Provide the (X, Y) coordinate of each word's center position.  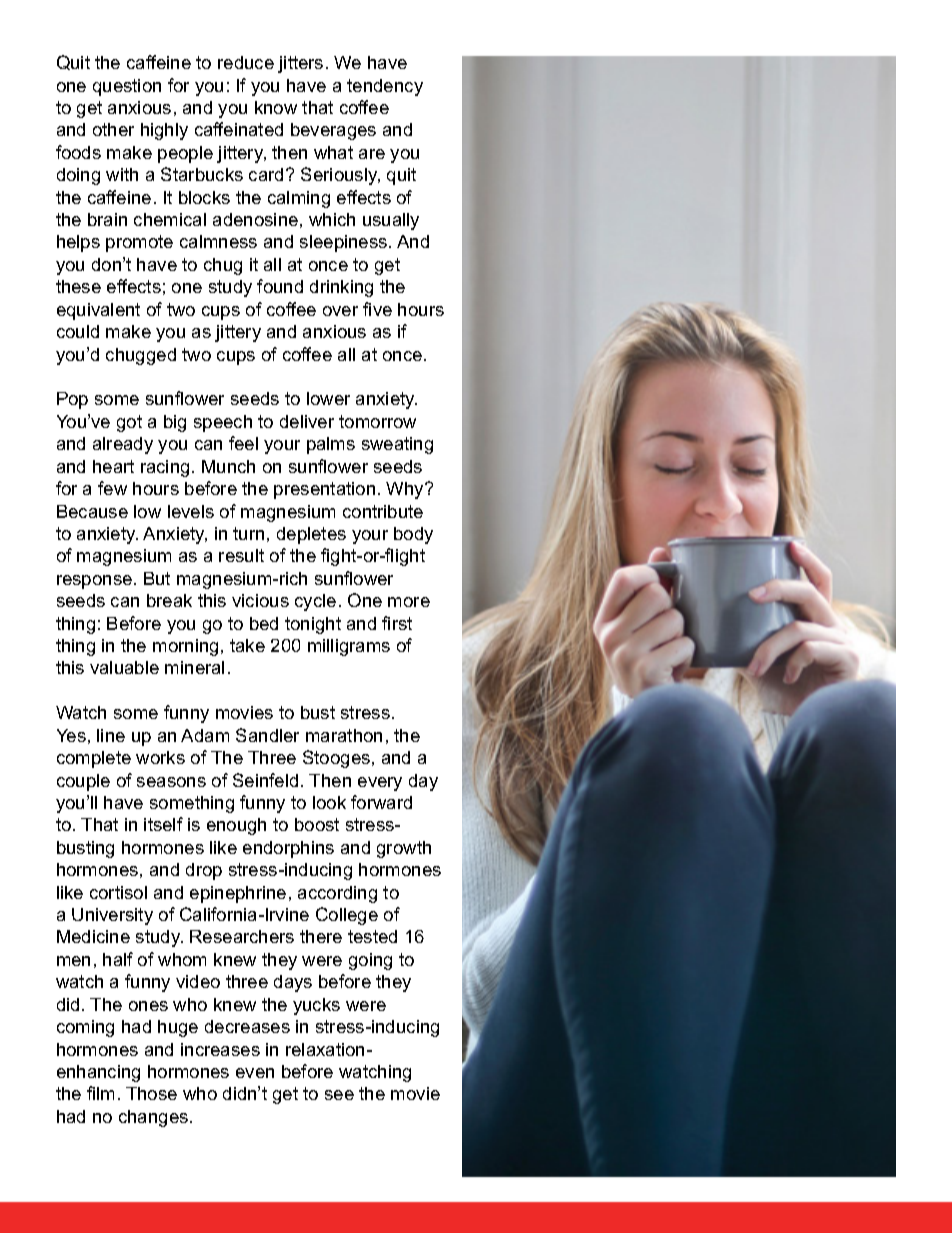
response (94, 582)
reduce (246, 62)
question (127, 87)
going (370, 961)
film (100, 1093)
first (397, 623)
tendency (385, 87)
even (255, 1073)
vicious (260, 600)
